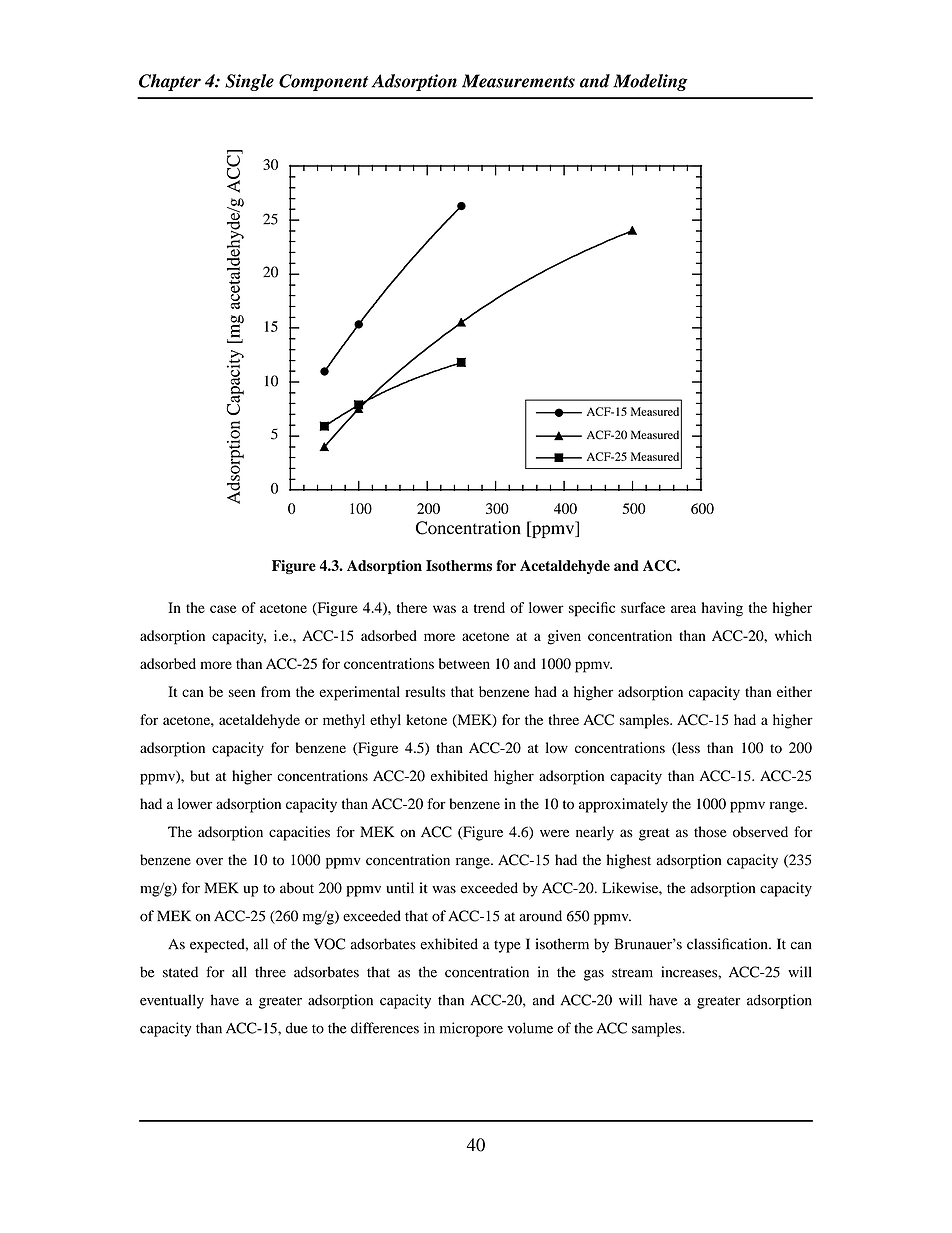 This screenshot has width=952, height=1233. Describe the element at coordinates (793, 635) in the screenshot. I see `which` at that location.
